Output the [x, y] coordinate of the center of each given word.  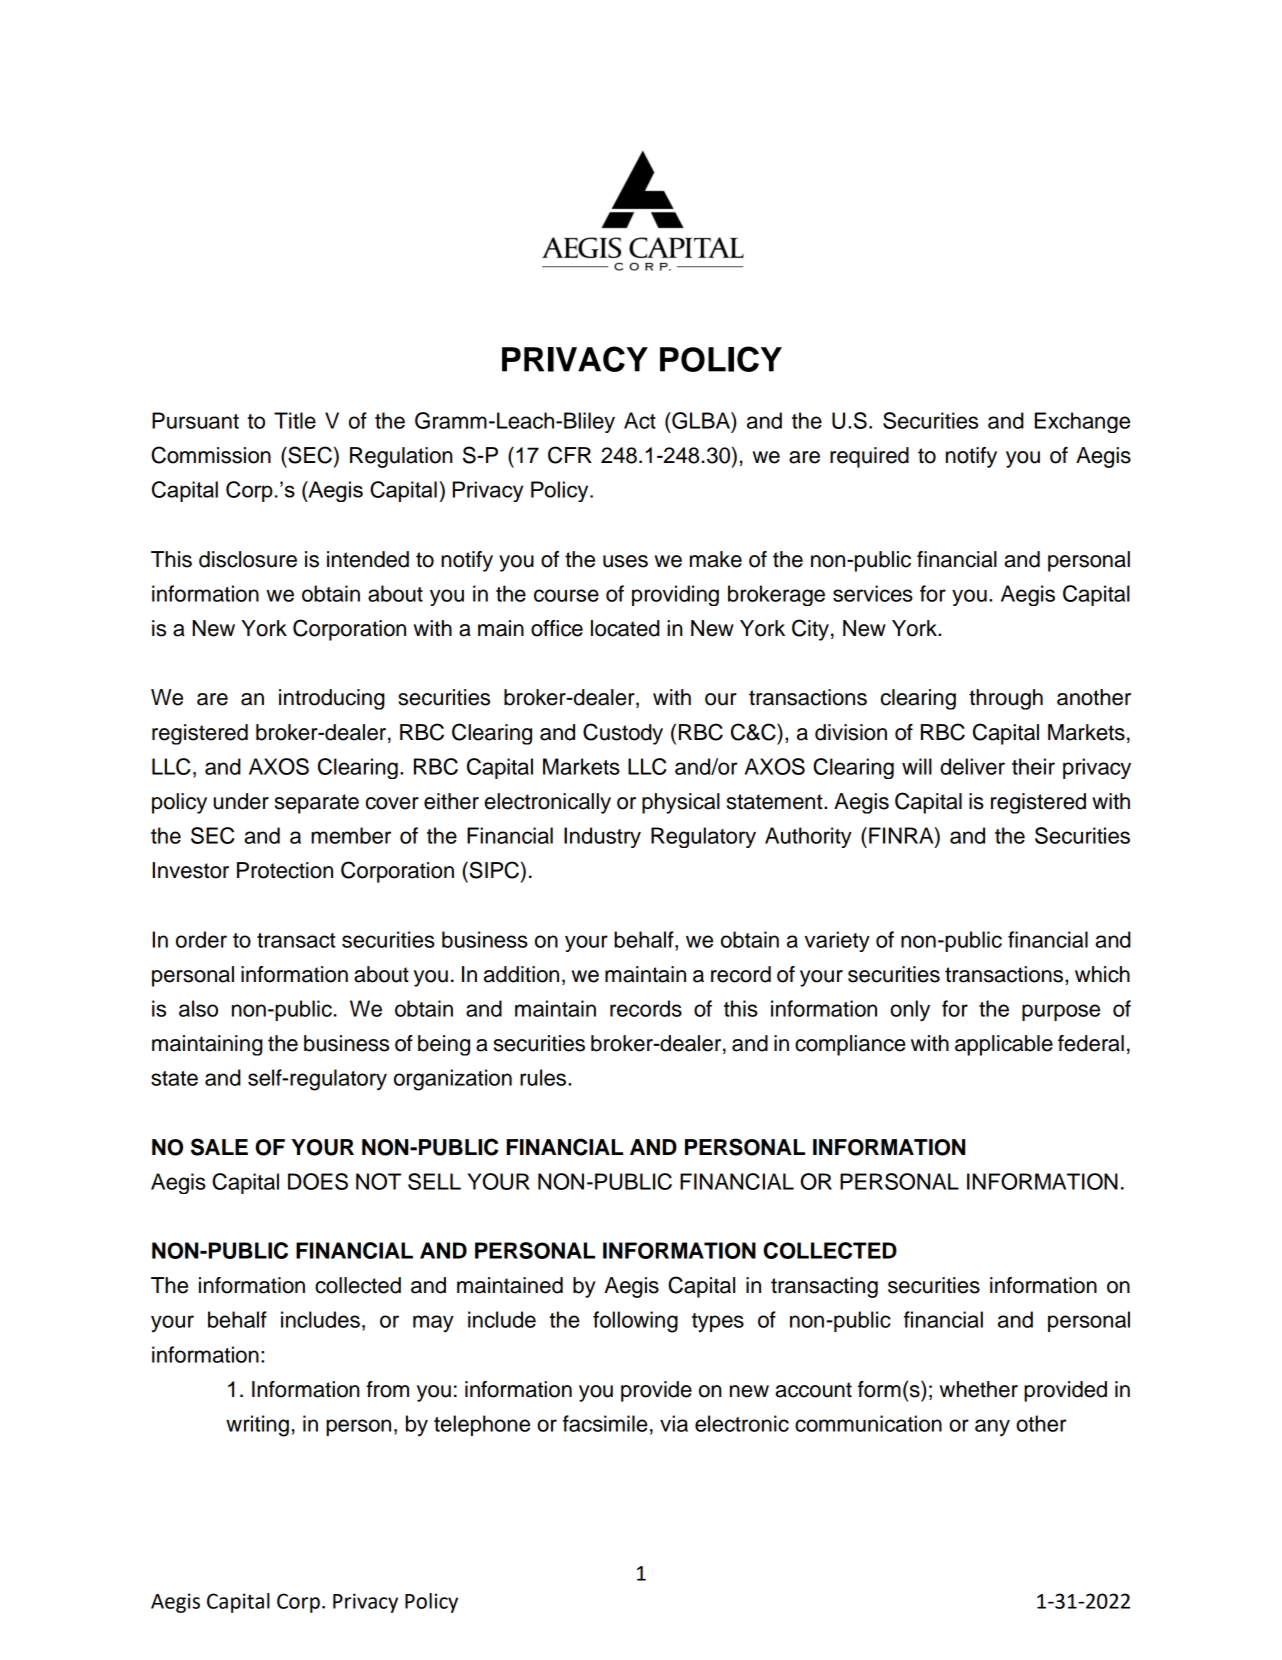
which [1102, 974]
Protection [285, 870]
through [1006, 699]
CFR [570, 455]
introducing [332, 699]
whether [979, 1389]
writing [257, 1426]
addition [521, 974]
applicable [1004, 1045]
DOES [318, 1181]
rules [544, 1077]
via [674, 1423]
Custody [623, 734]
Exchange [1082, 422]
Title [295, 420]
